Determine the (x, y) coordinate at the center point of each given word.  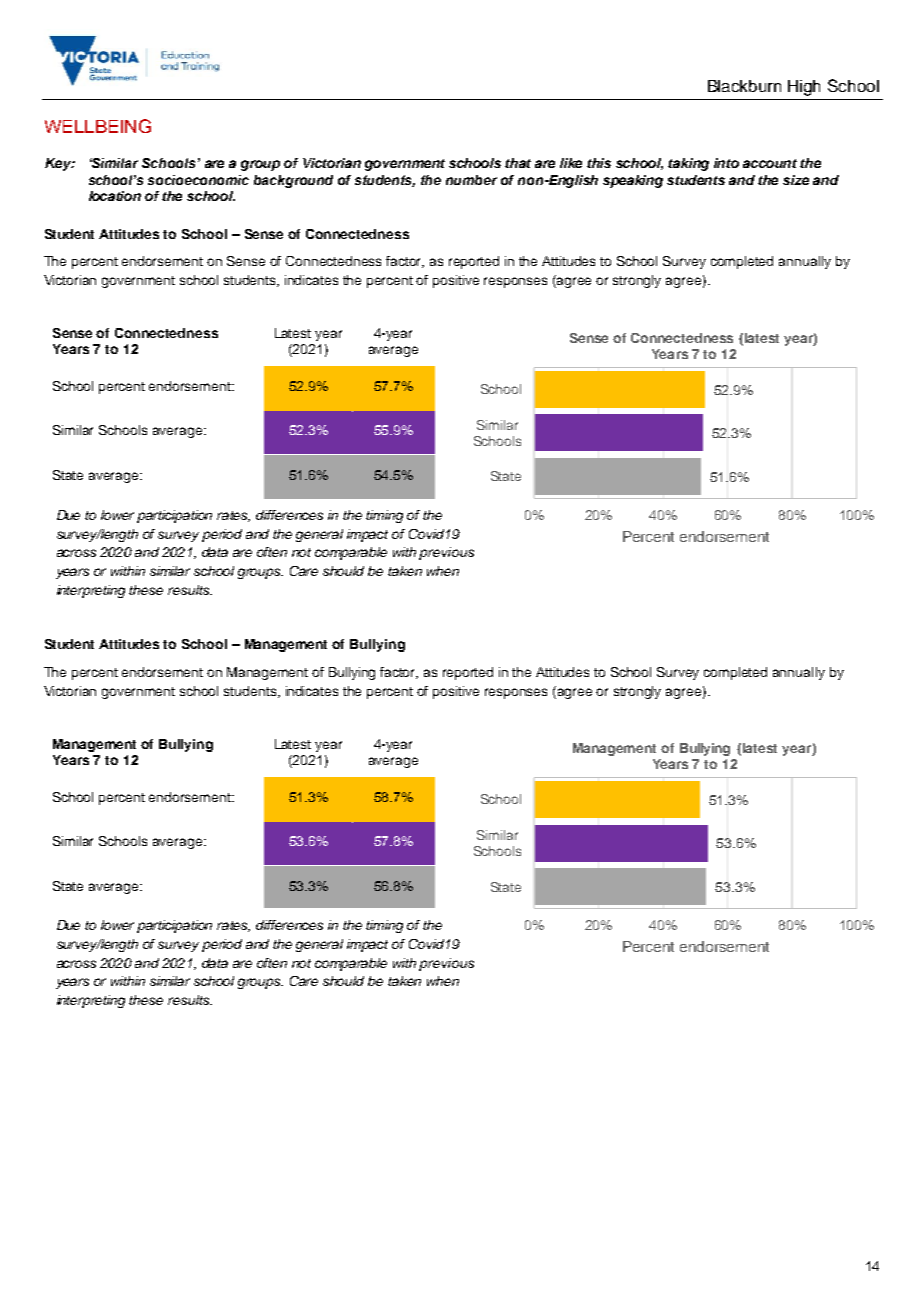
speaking (633, 181)
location (115, 196)
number (471, 180)
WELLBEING (98, 126)
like (571, 163)
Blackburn (744, 86)
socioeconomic (198, 180)
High (804, 88)
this (599, 163)
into (726, 163)
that (518, 163)
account (770, 163)
